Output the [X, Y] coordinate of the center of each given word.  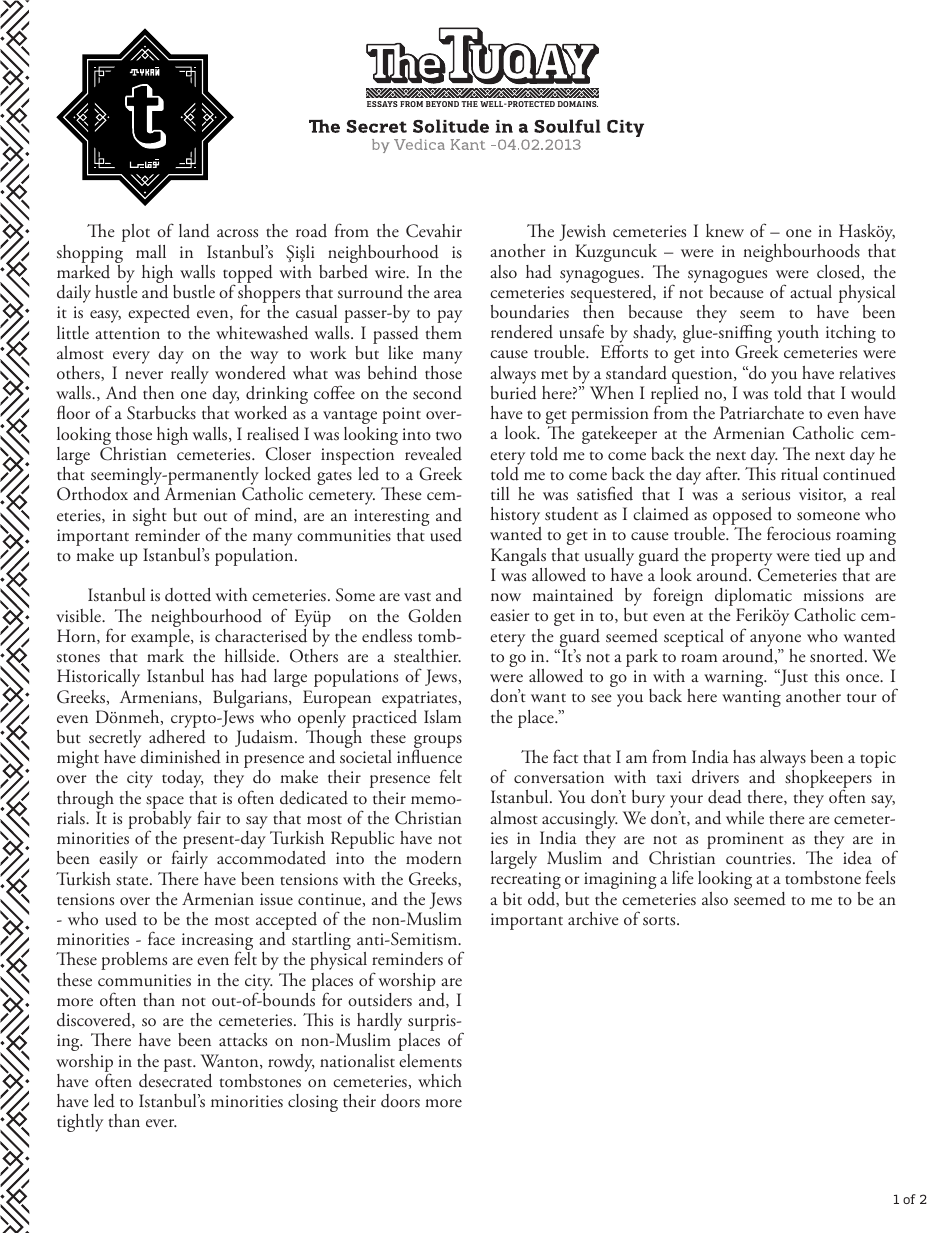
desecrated [175, 1081]
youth [798, 334]
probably [160, 821]
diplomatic [753, 598]
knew [725, 230]
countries [760, 858]
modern [434, 858]
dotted [188, 595]
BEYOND [442, 104]
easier [510, 615]
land [194, 231]
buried [514, 393]
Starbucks [161, 413]
